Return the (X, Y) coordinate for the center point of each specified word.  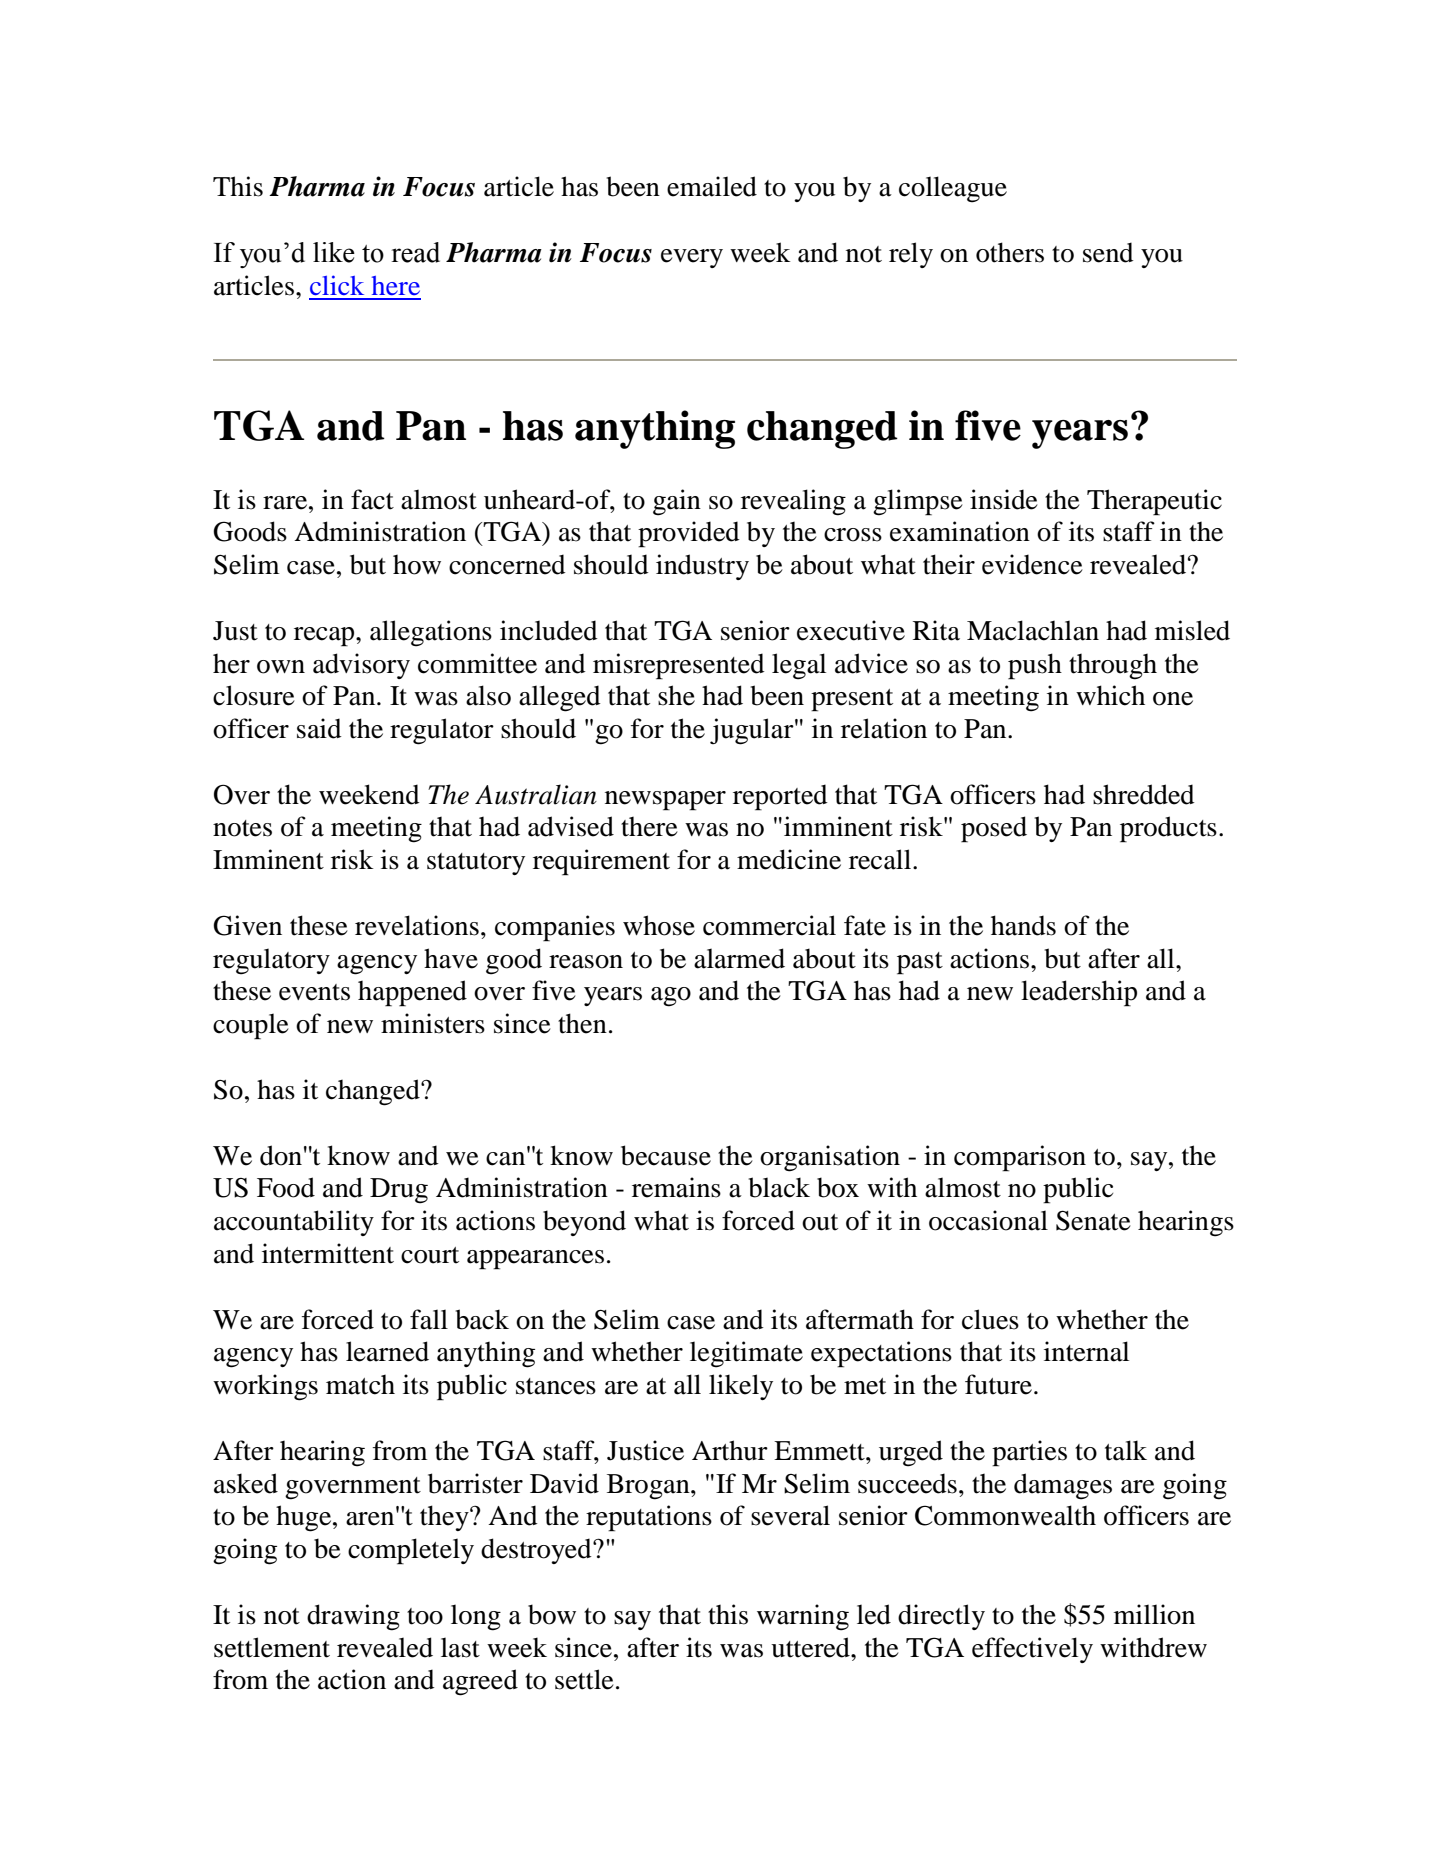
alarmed (739, 958)
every (692, 258)
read (416, 252)
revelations (417, 925)
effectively (1032, 1650)
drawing (353, 1617)
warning (803, 1617)
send (1108, 252)
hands (1023, 925)
